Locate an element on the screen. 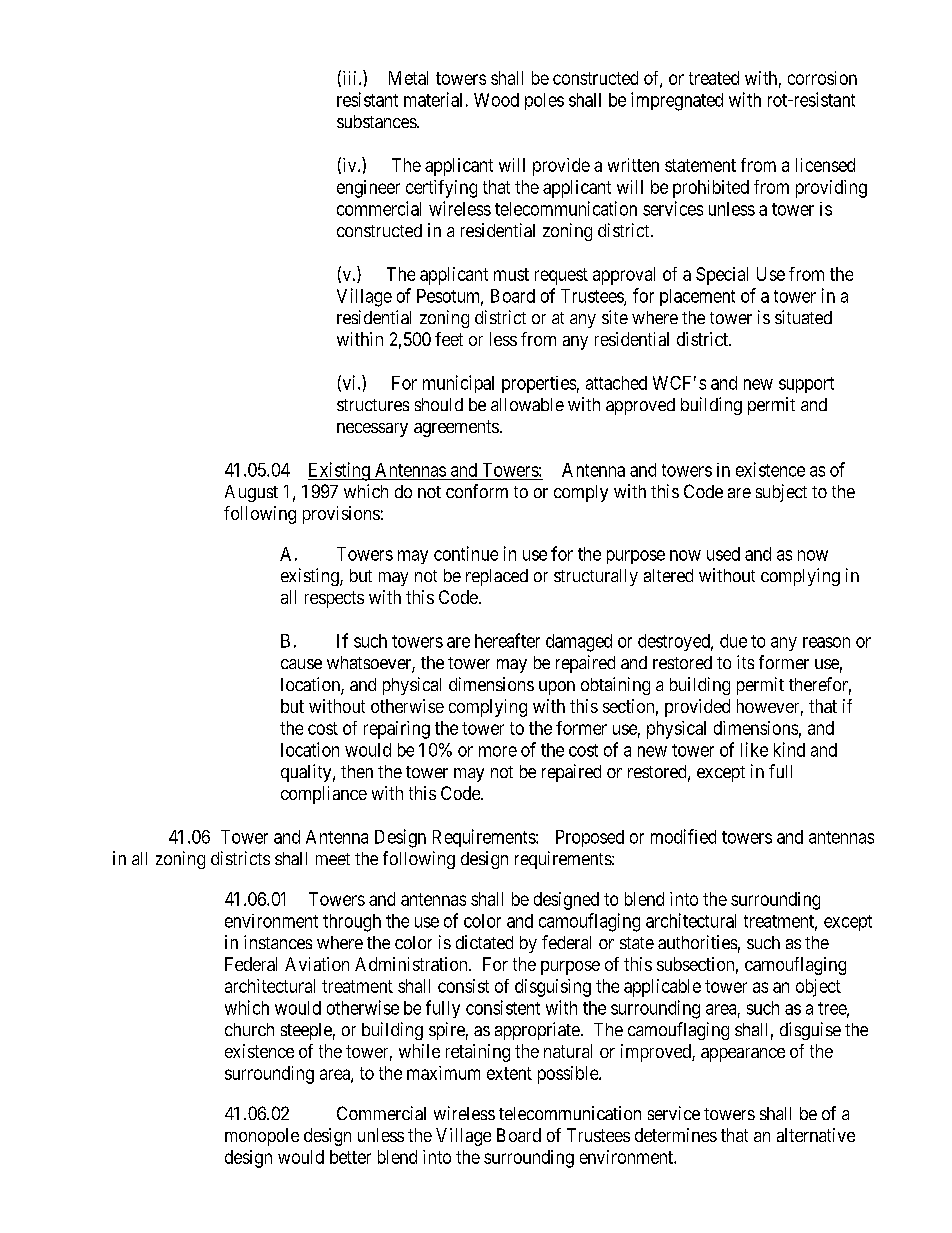  poles is located at coordinates (544, 101).
